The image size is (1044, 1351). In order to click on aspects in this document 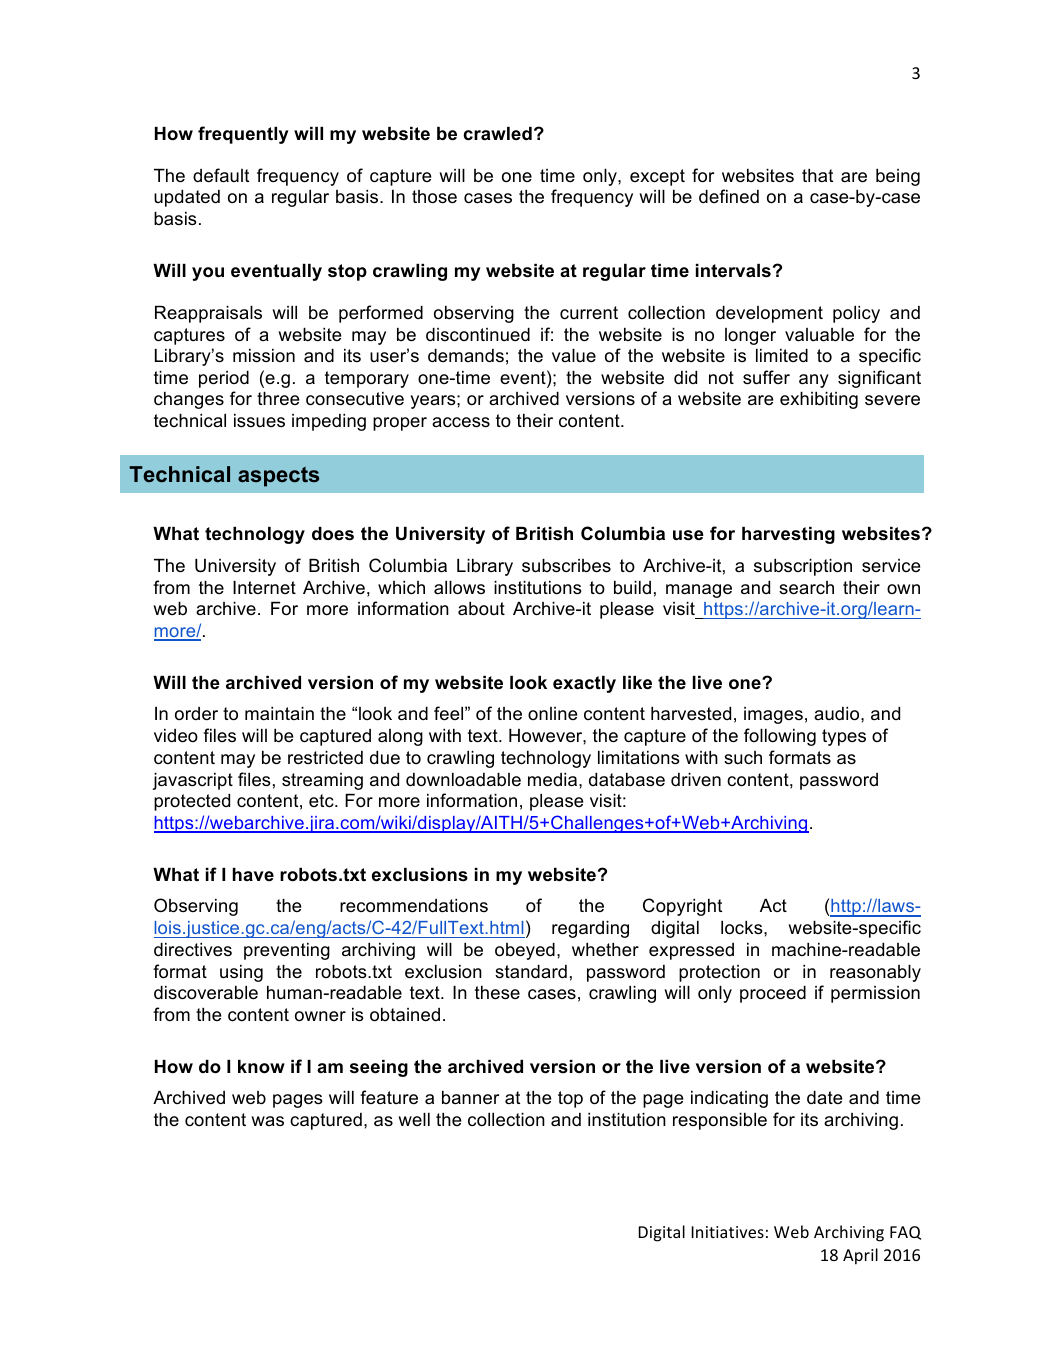, I will do `click(278, 477)`.
